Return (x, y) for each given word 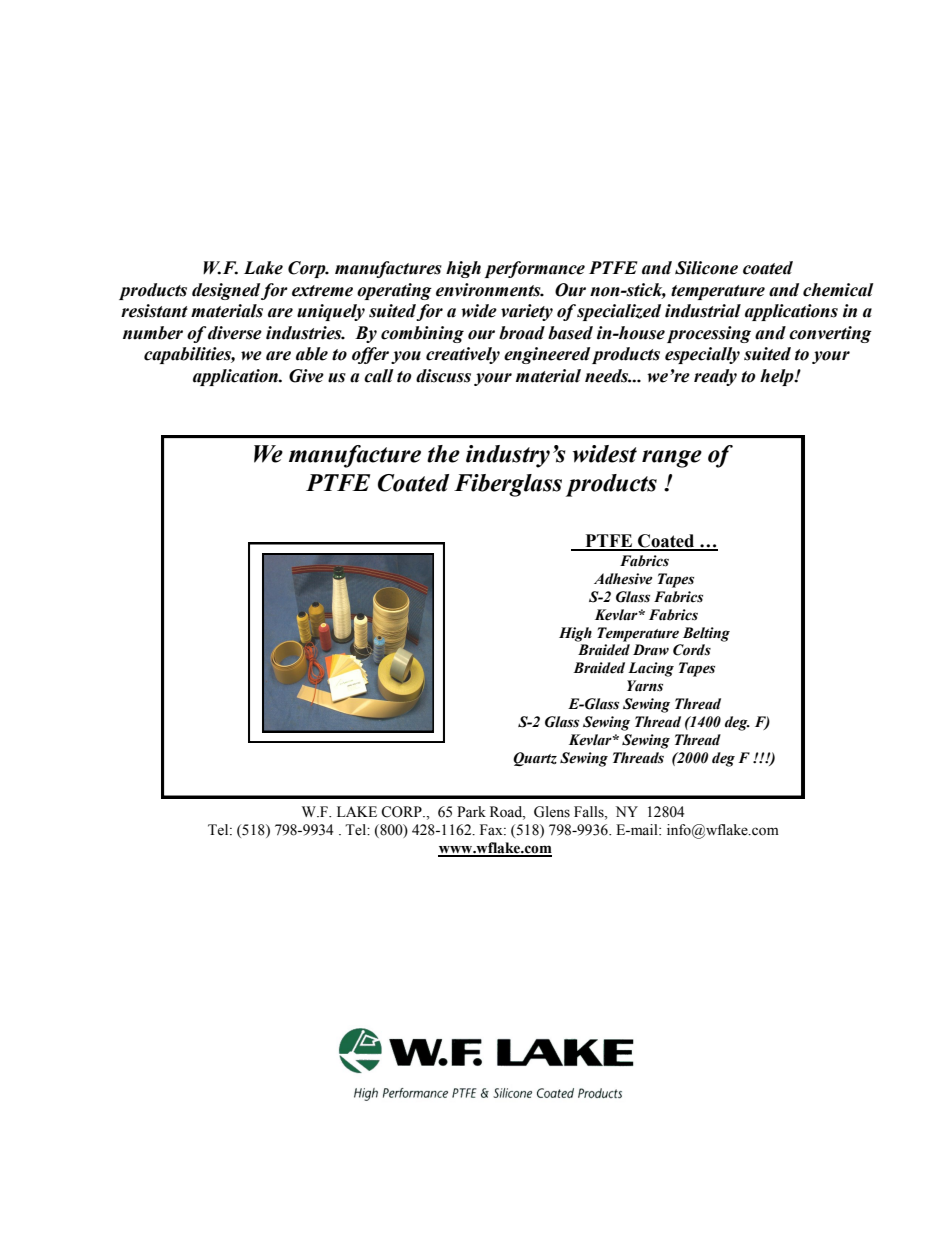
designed (226, 291)
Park (471, 811)
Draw (651, 649)
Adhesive (623, 579)
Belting (706, 634)
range (672, 459)
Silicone (706, 268)
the (443, 454)
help (778, 377)
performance (535, 269)
